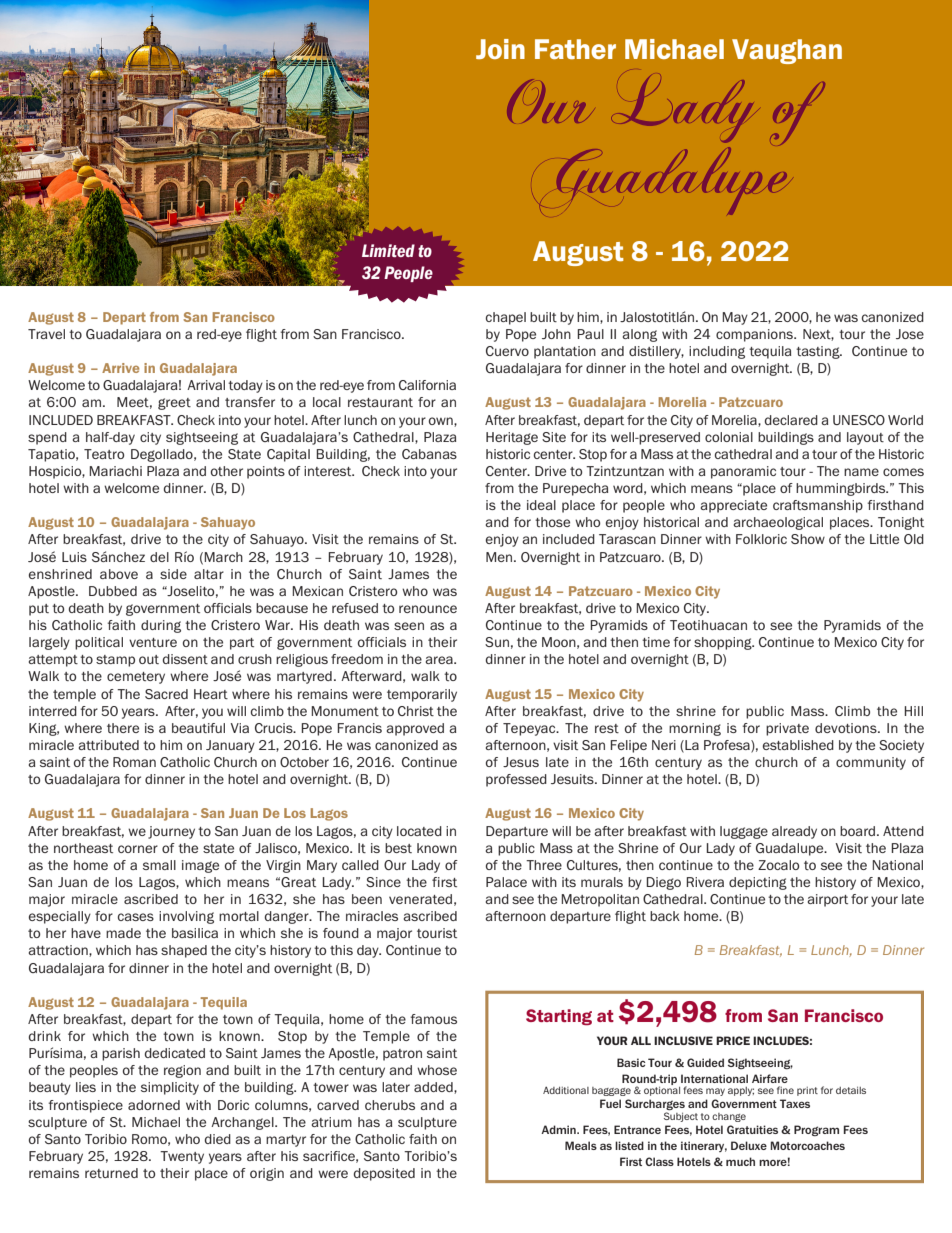 The height and width of the screenshot is (1233, 952). I want to click on Join, so click(500, 49).
